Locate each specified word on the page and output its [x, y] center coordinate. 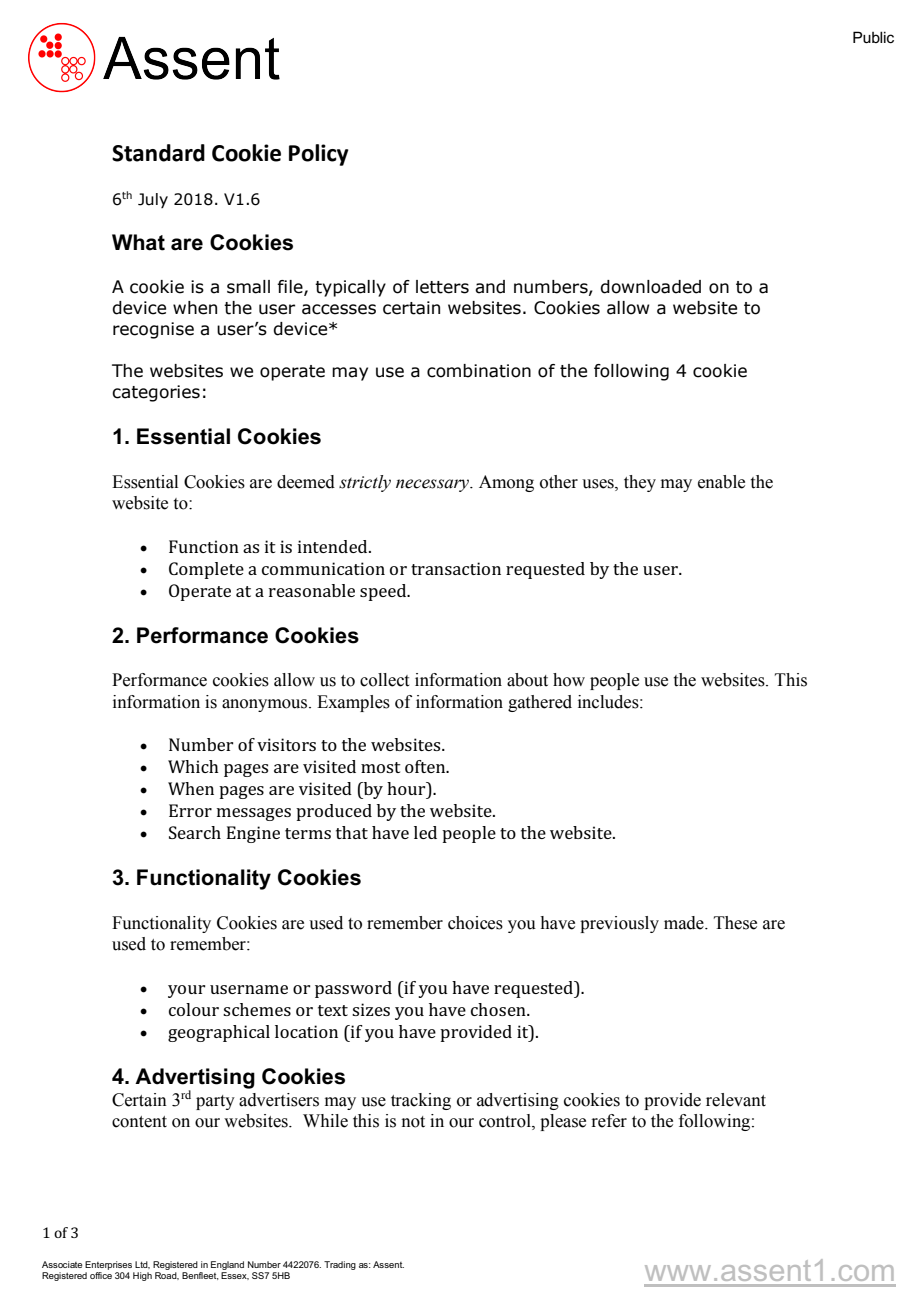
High [142, 1276]
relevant [736, 1100]
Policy [319, 155]
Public [873, 37]
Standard [158, 153]
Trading [340, 1265]
